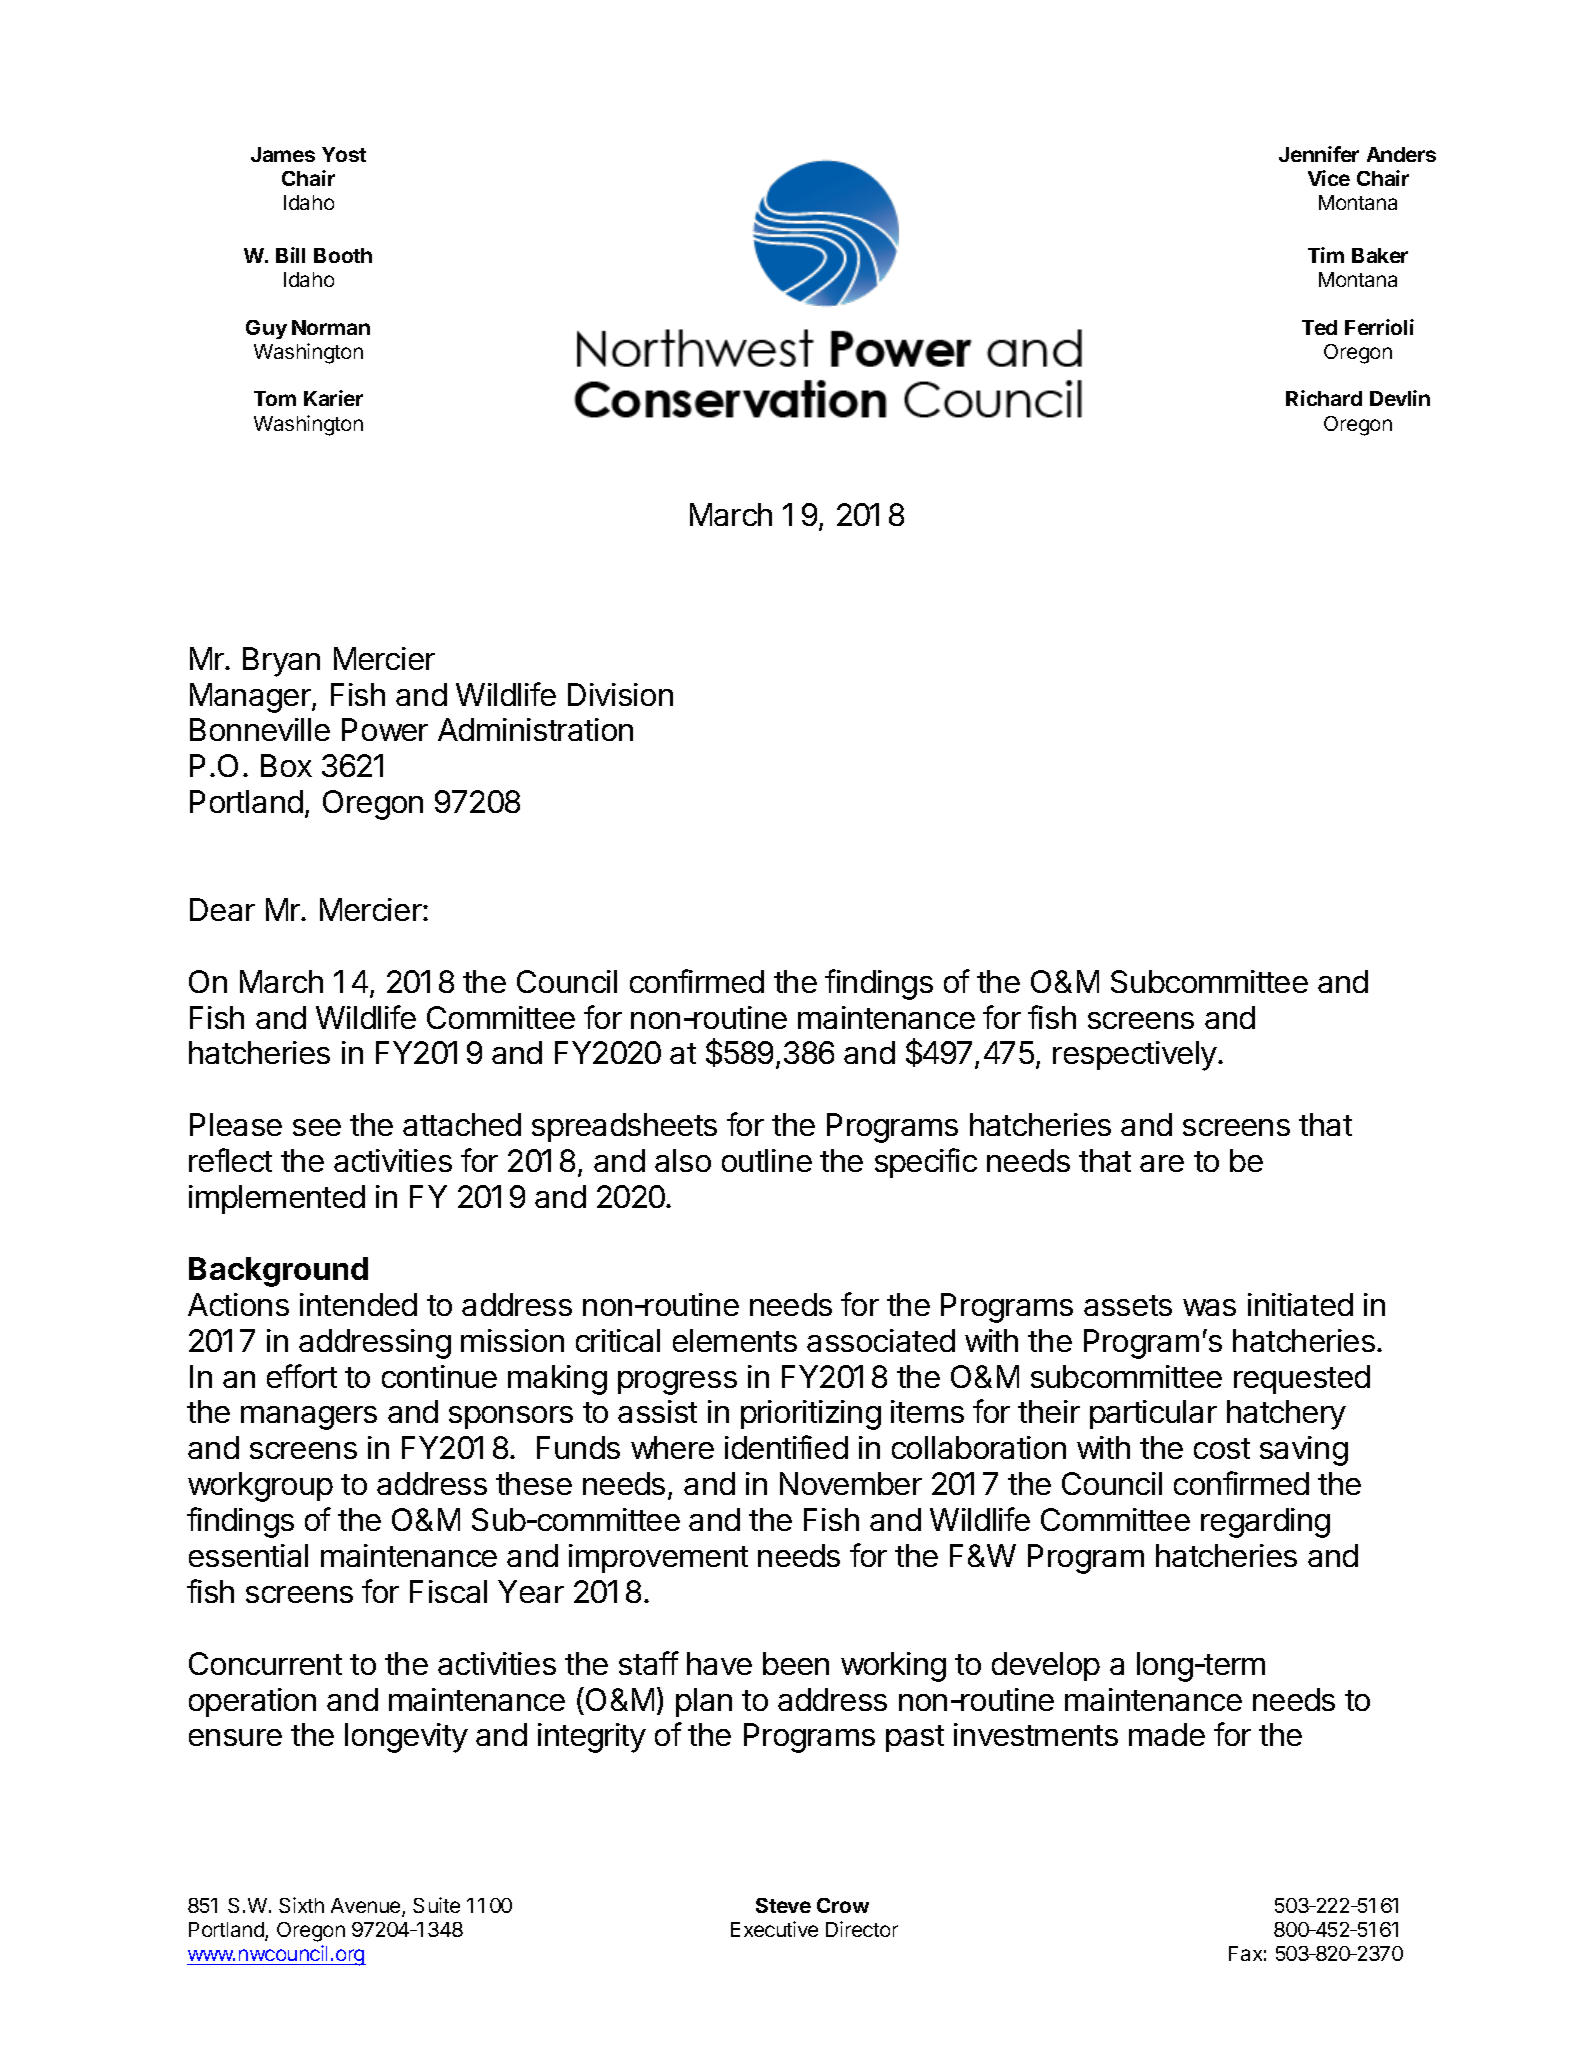 The image size is (1592, 2060). I want to click on outline, so click(767, 1160).
